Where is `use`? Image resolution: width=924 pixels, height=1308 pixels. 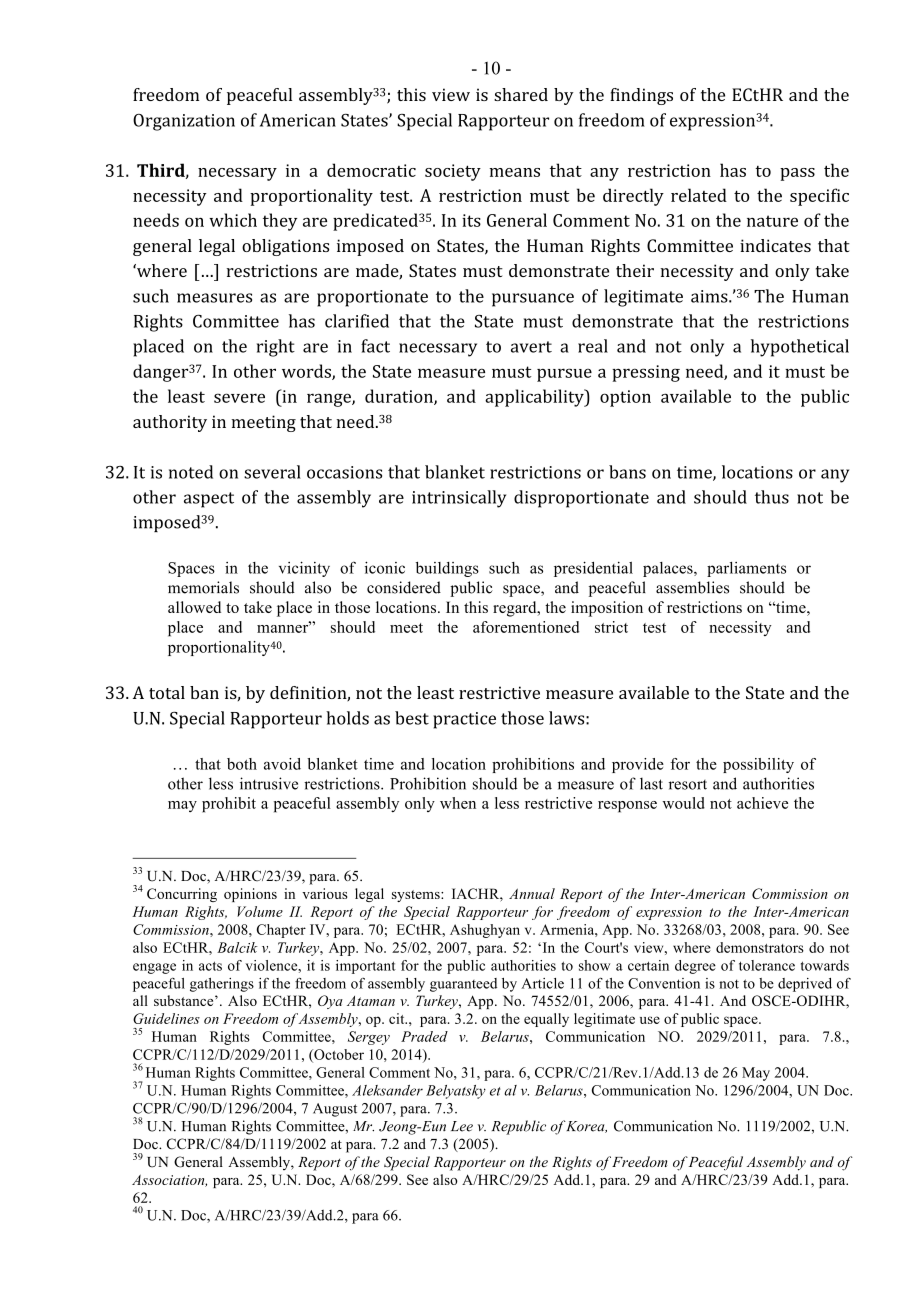 use is located at coordinates (650, 1020).
